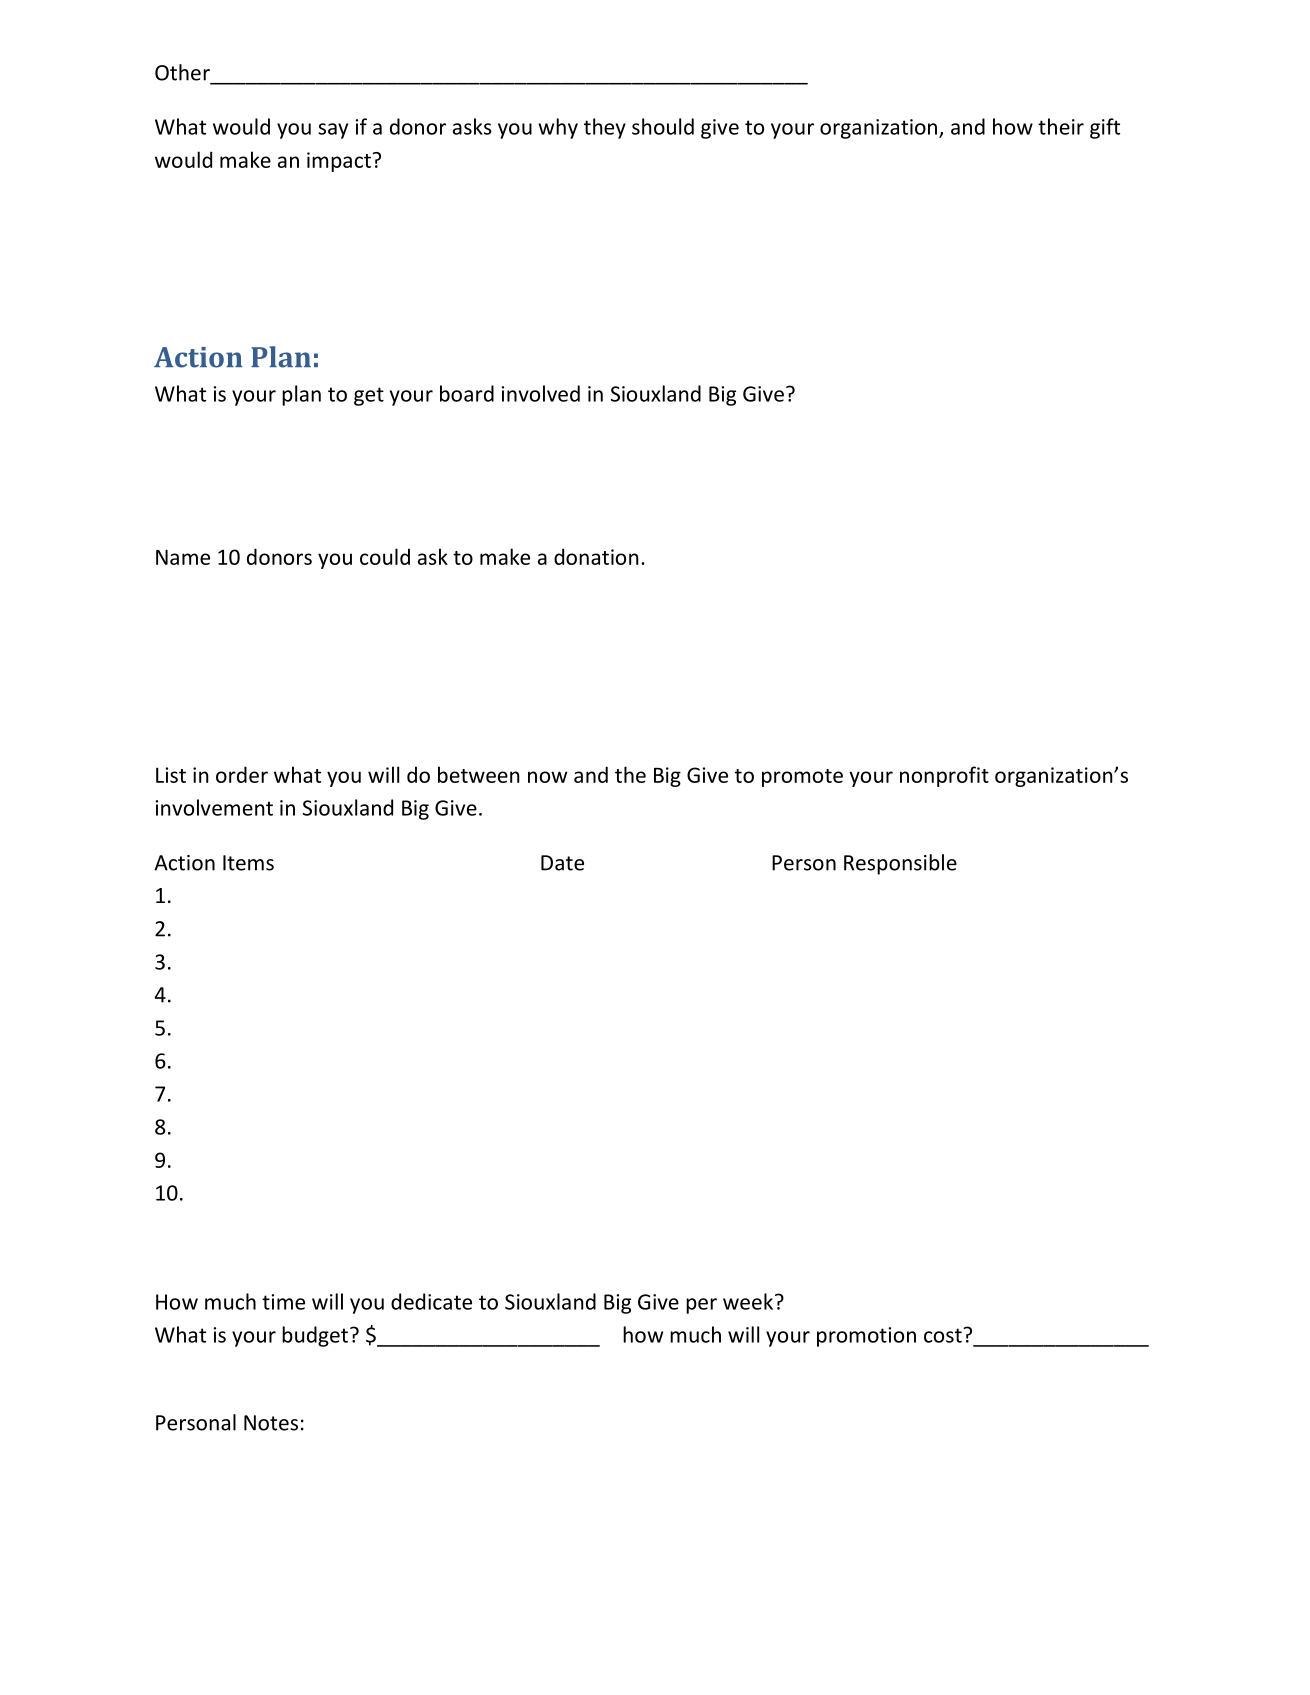  What do you see at coordinates (866, 1337) in the image?
I see `promotion` at bounding box center [866, 1337].
